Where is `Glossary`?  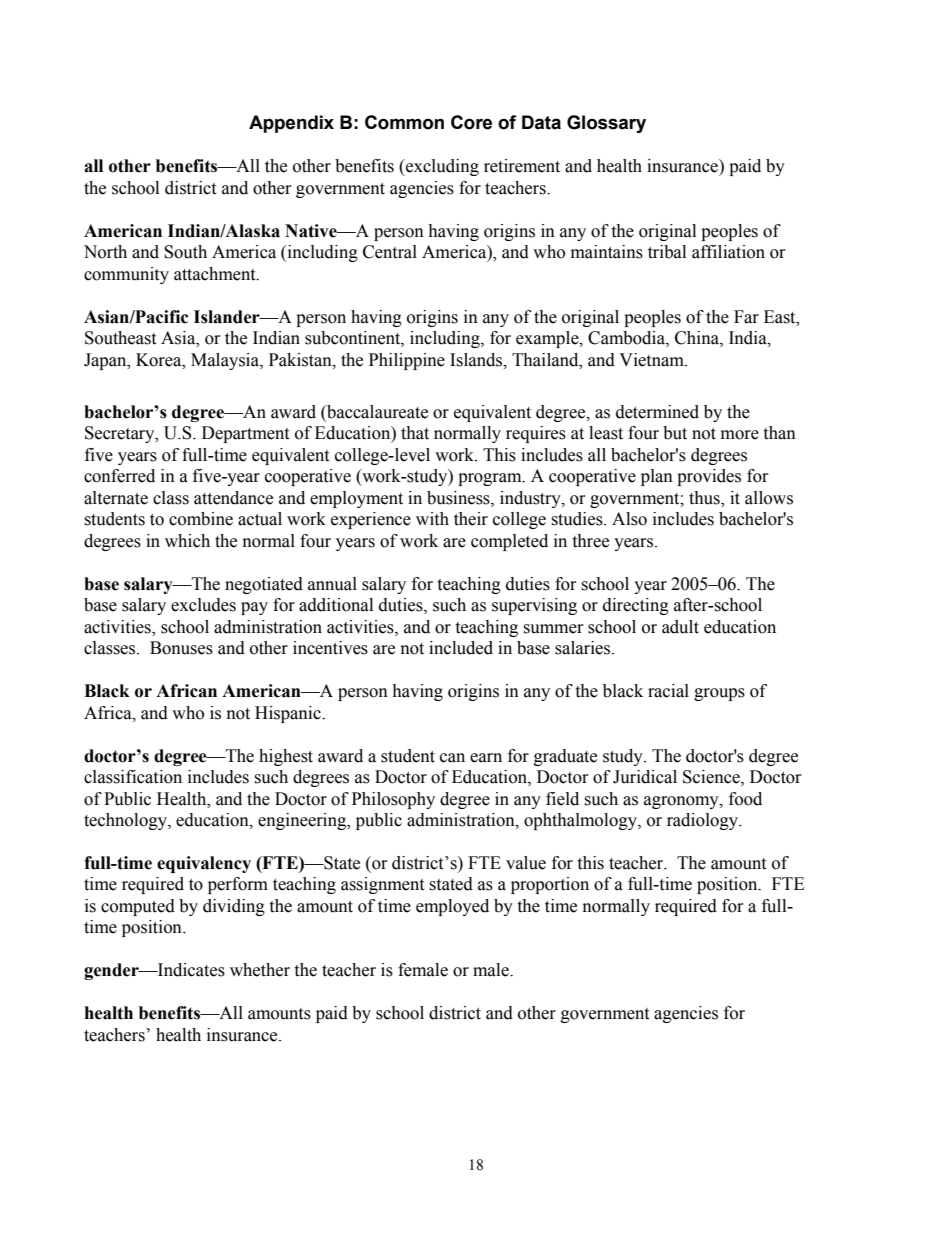 Glossary is located at coordinates (606, 124).
